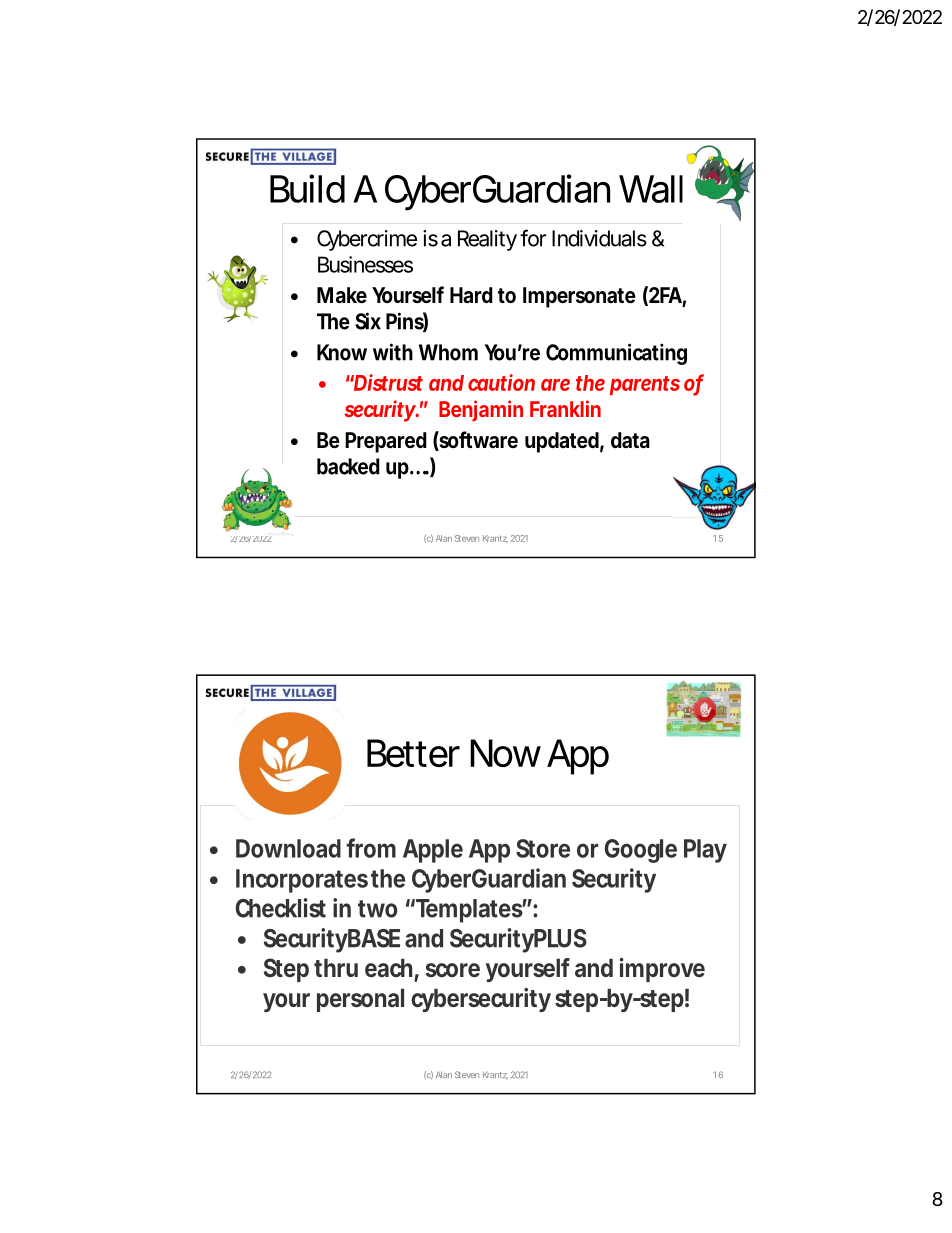  I want to click on Wall, so click(651, 189).
